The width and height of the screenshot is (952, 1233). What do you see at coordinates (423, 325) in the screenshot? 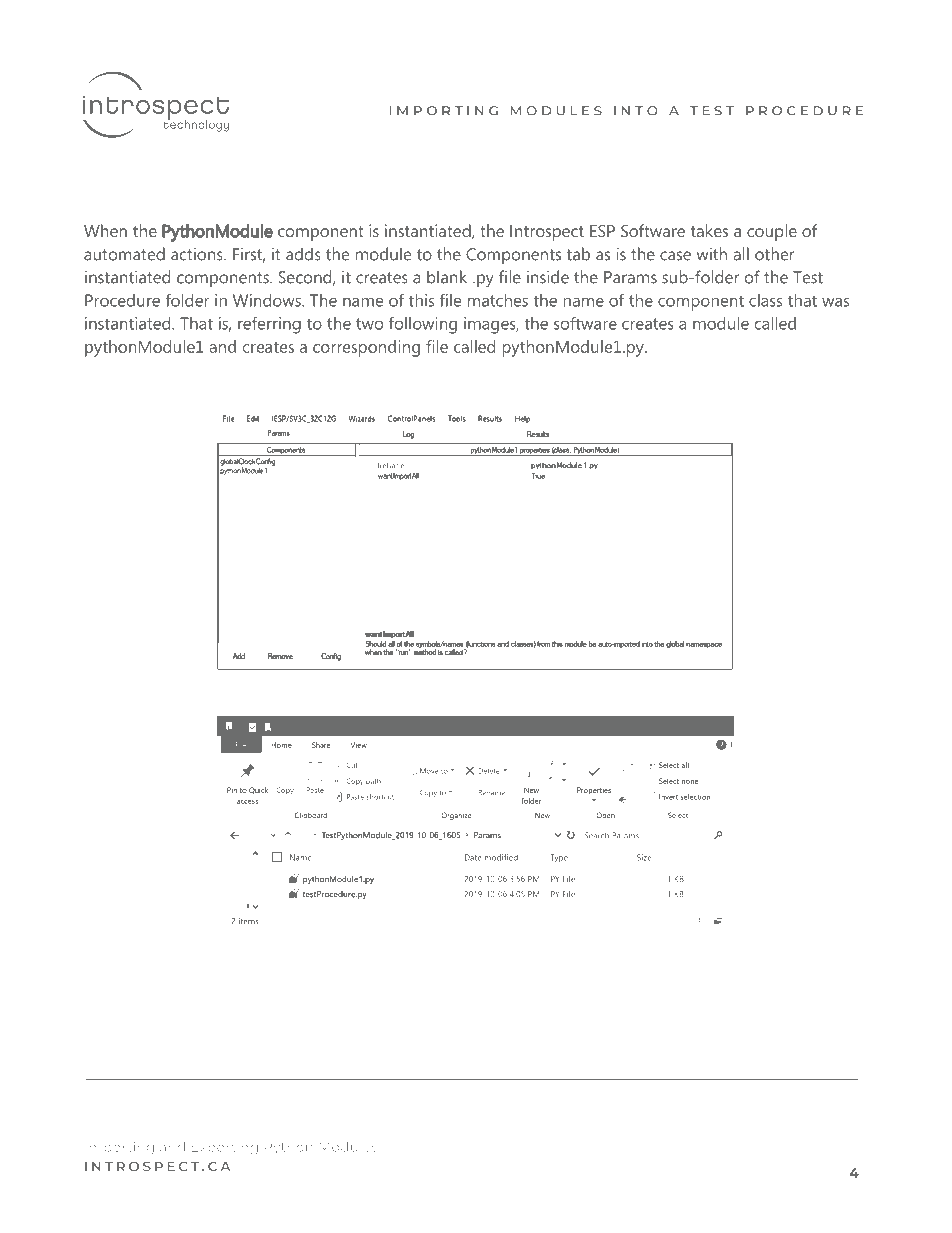
I see `following` at bounding box center [423, 325].
